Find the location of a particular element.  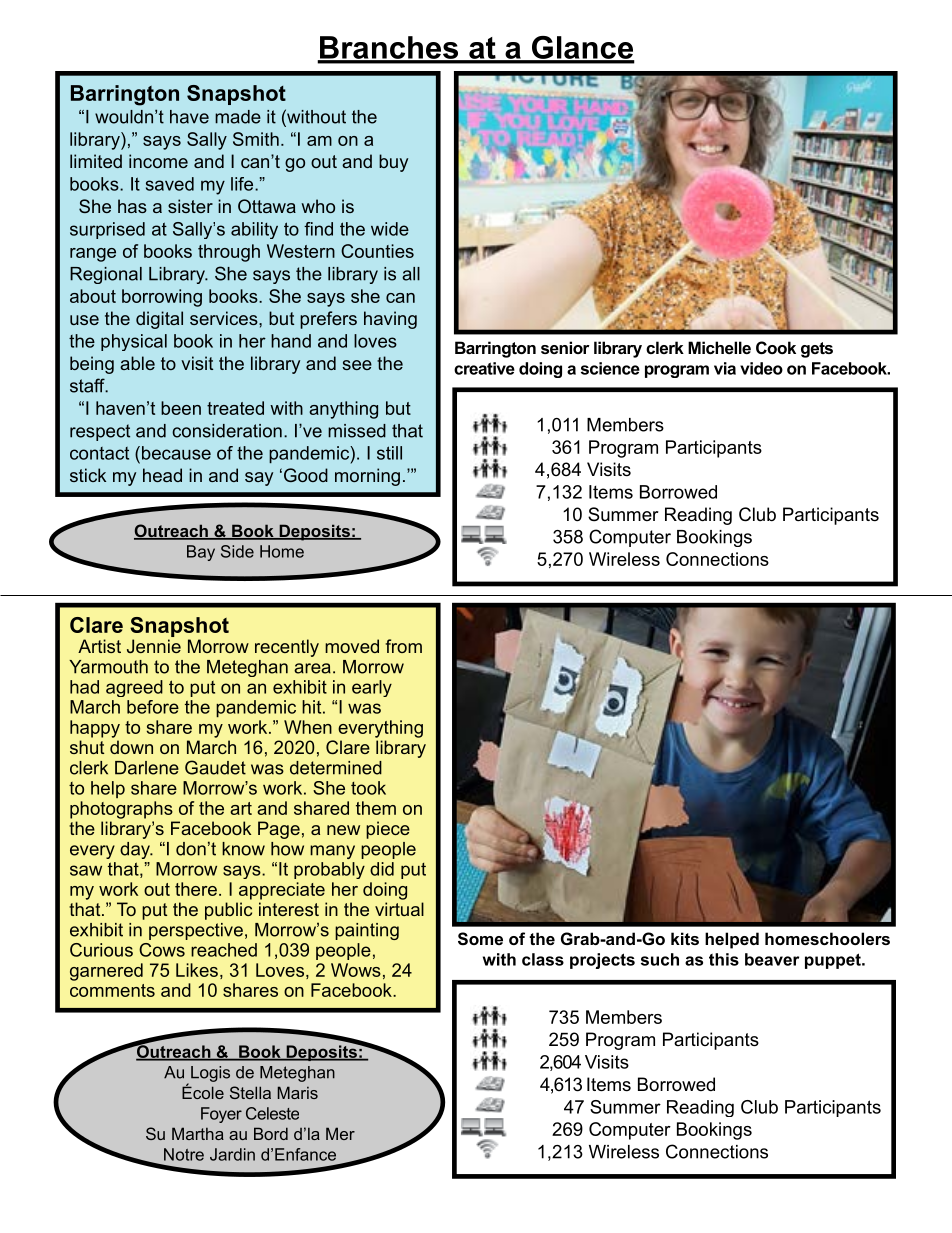

Martha is located at coordinates (198, 1133).
